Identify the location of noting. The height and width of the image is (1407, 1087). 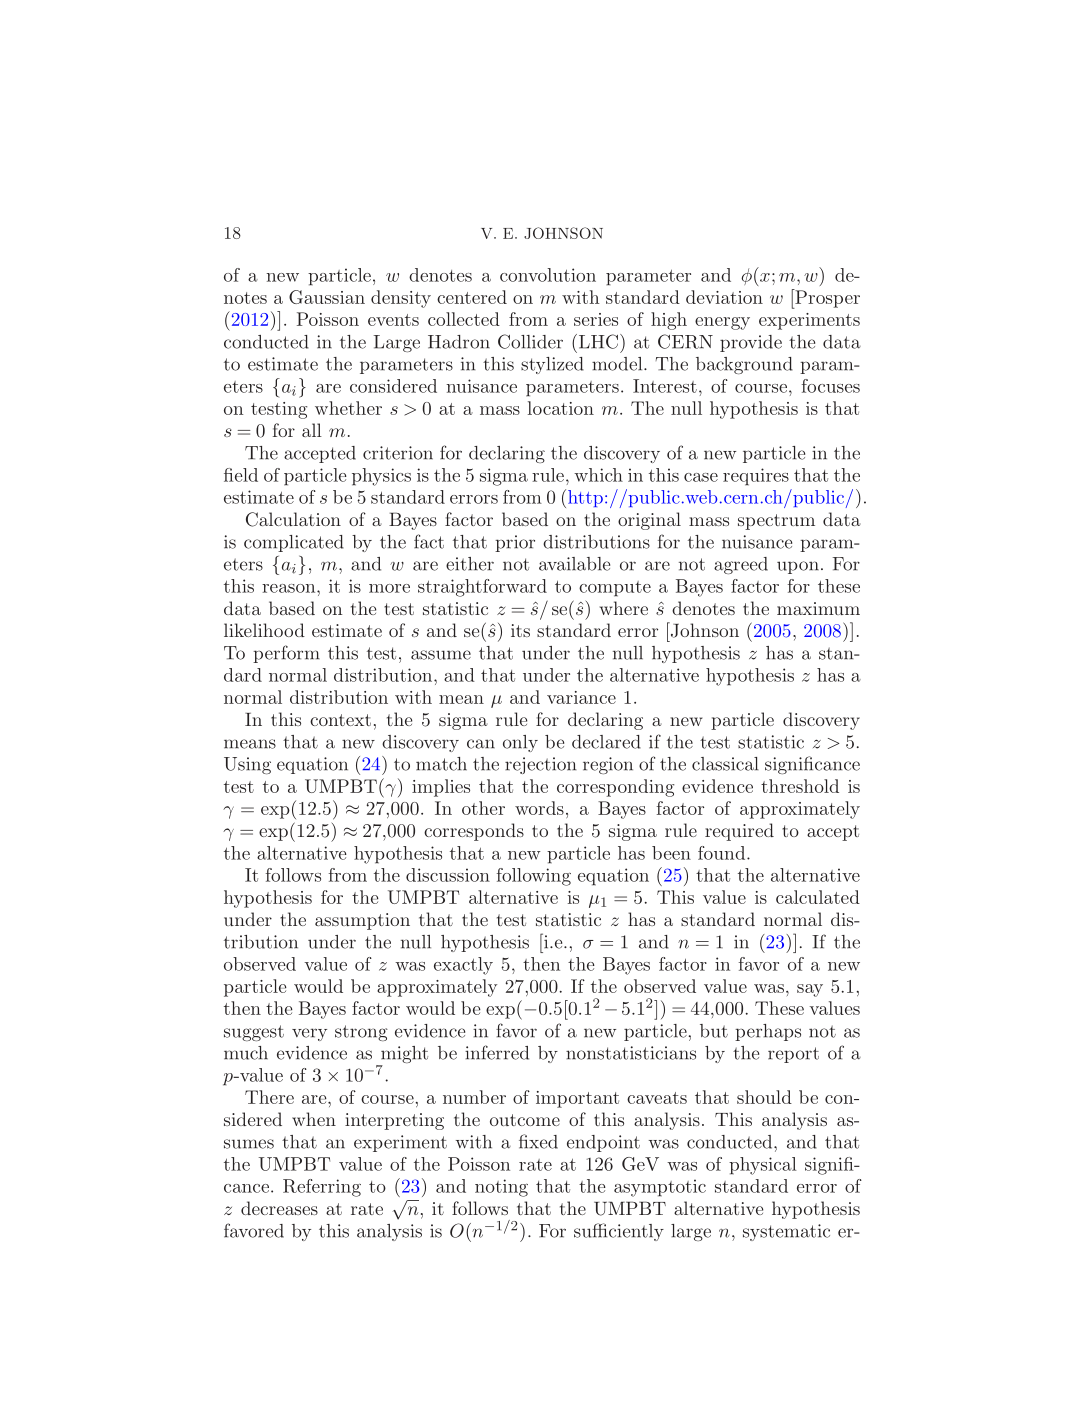
(501, 1188).
